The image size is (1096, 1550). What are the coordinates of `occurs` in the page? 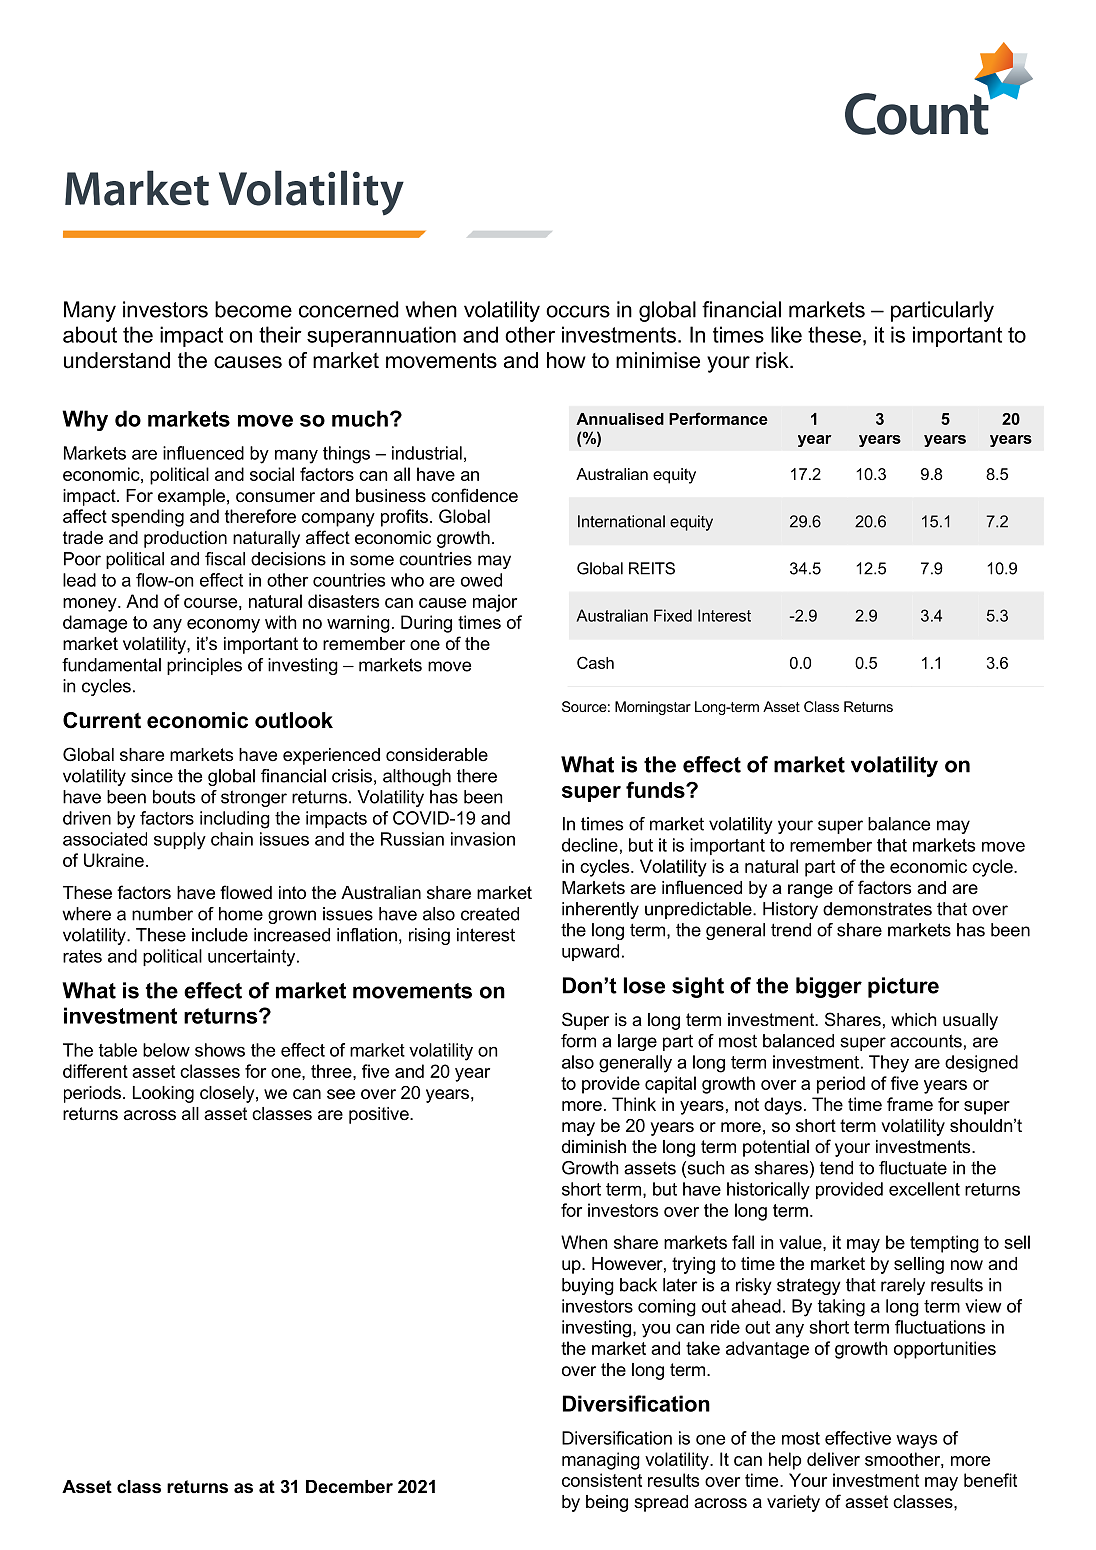 It's located at (578, 311).
